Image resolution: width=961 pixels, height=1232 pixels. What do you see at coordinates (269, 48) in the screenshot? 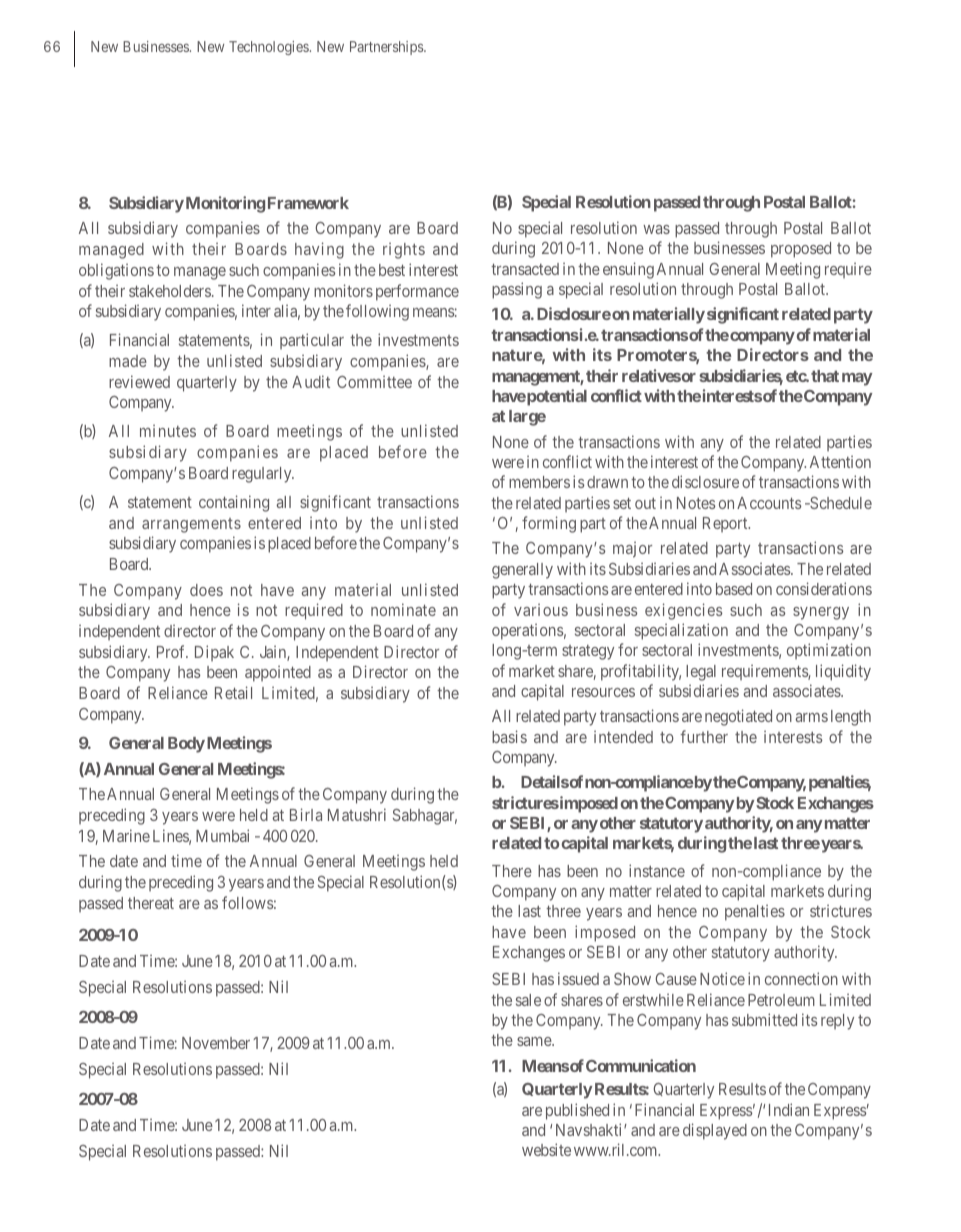
I see `Technologies` at bounding box center [269, 48].
